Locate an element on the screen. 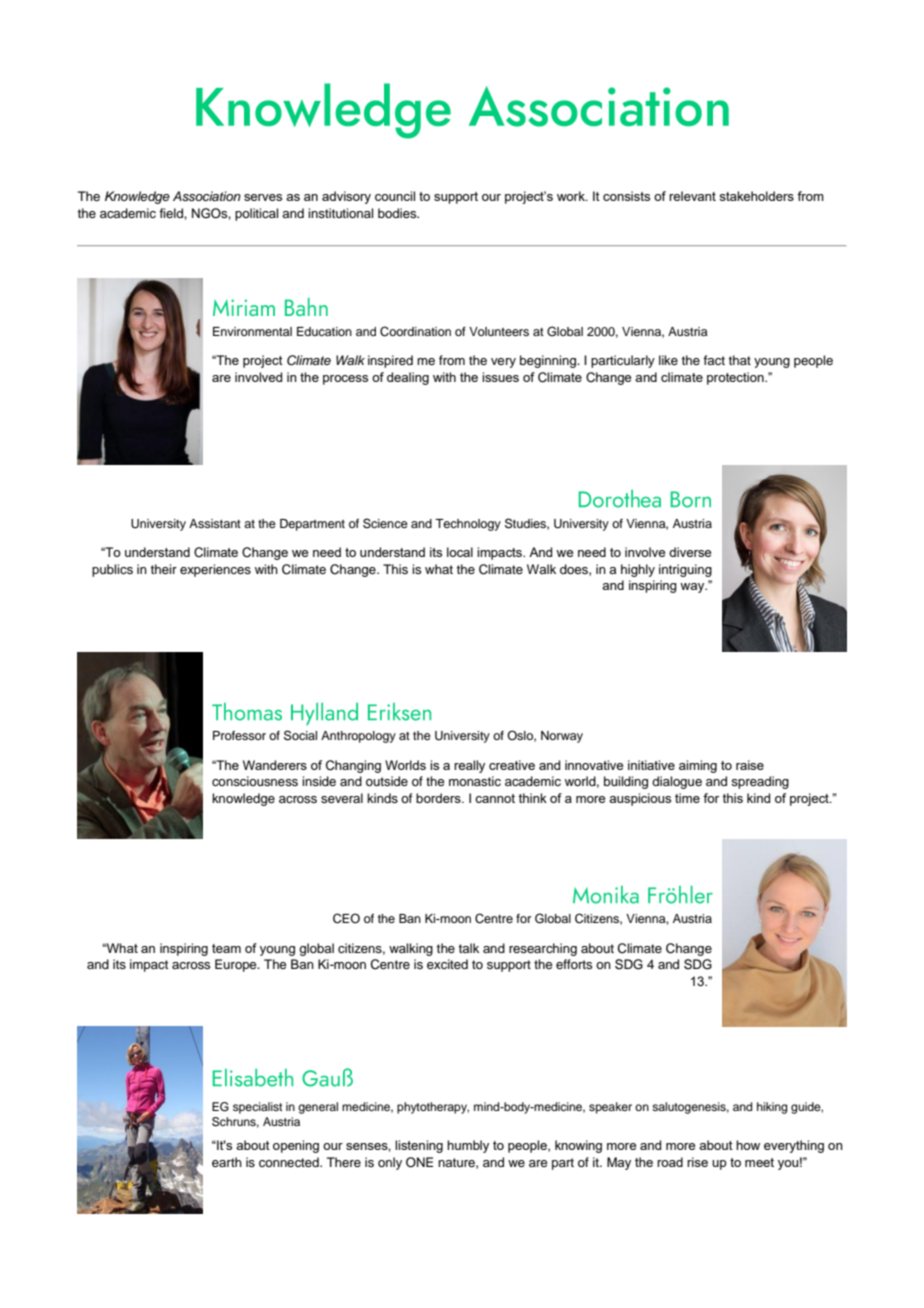 The height and width of the screenshot is (1308, 924). Professor is located at coordinates (239, 735).
